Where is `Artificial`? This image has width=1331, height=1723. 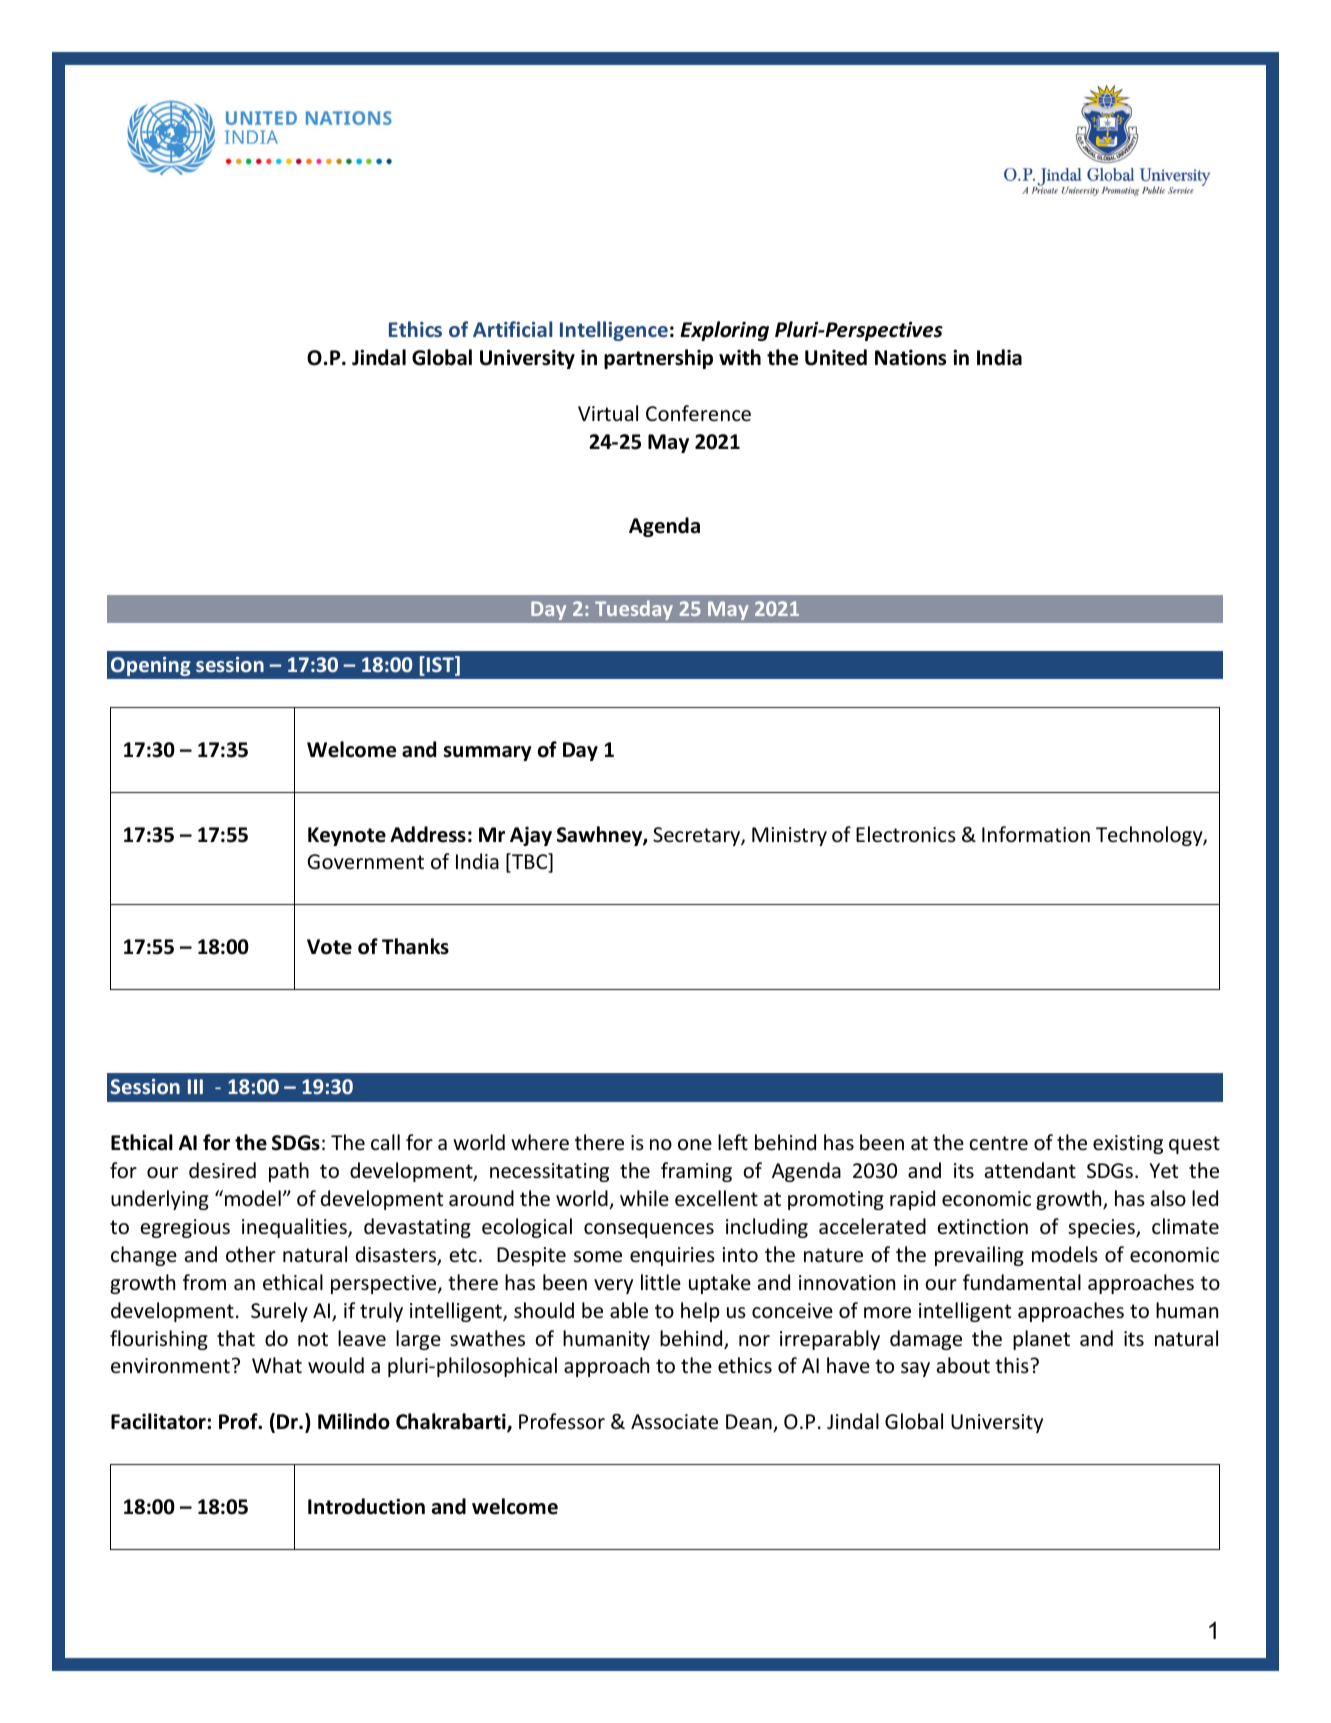
Artificial is located at coordinates (512, 329).
